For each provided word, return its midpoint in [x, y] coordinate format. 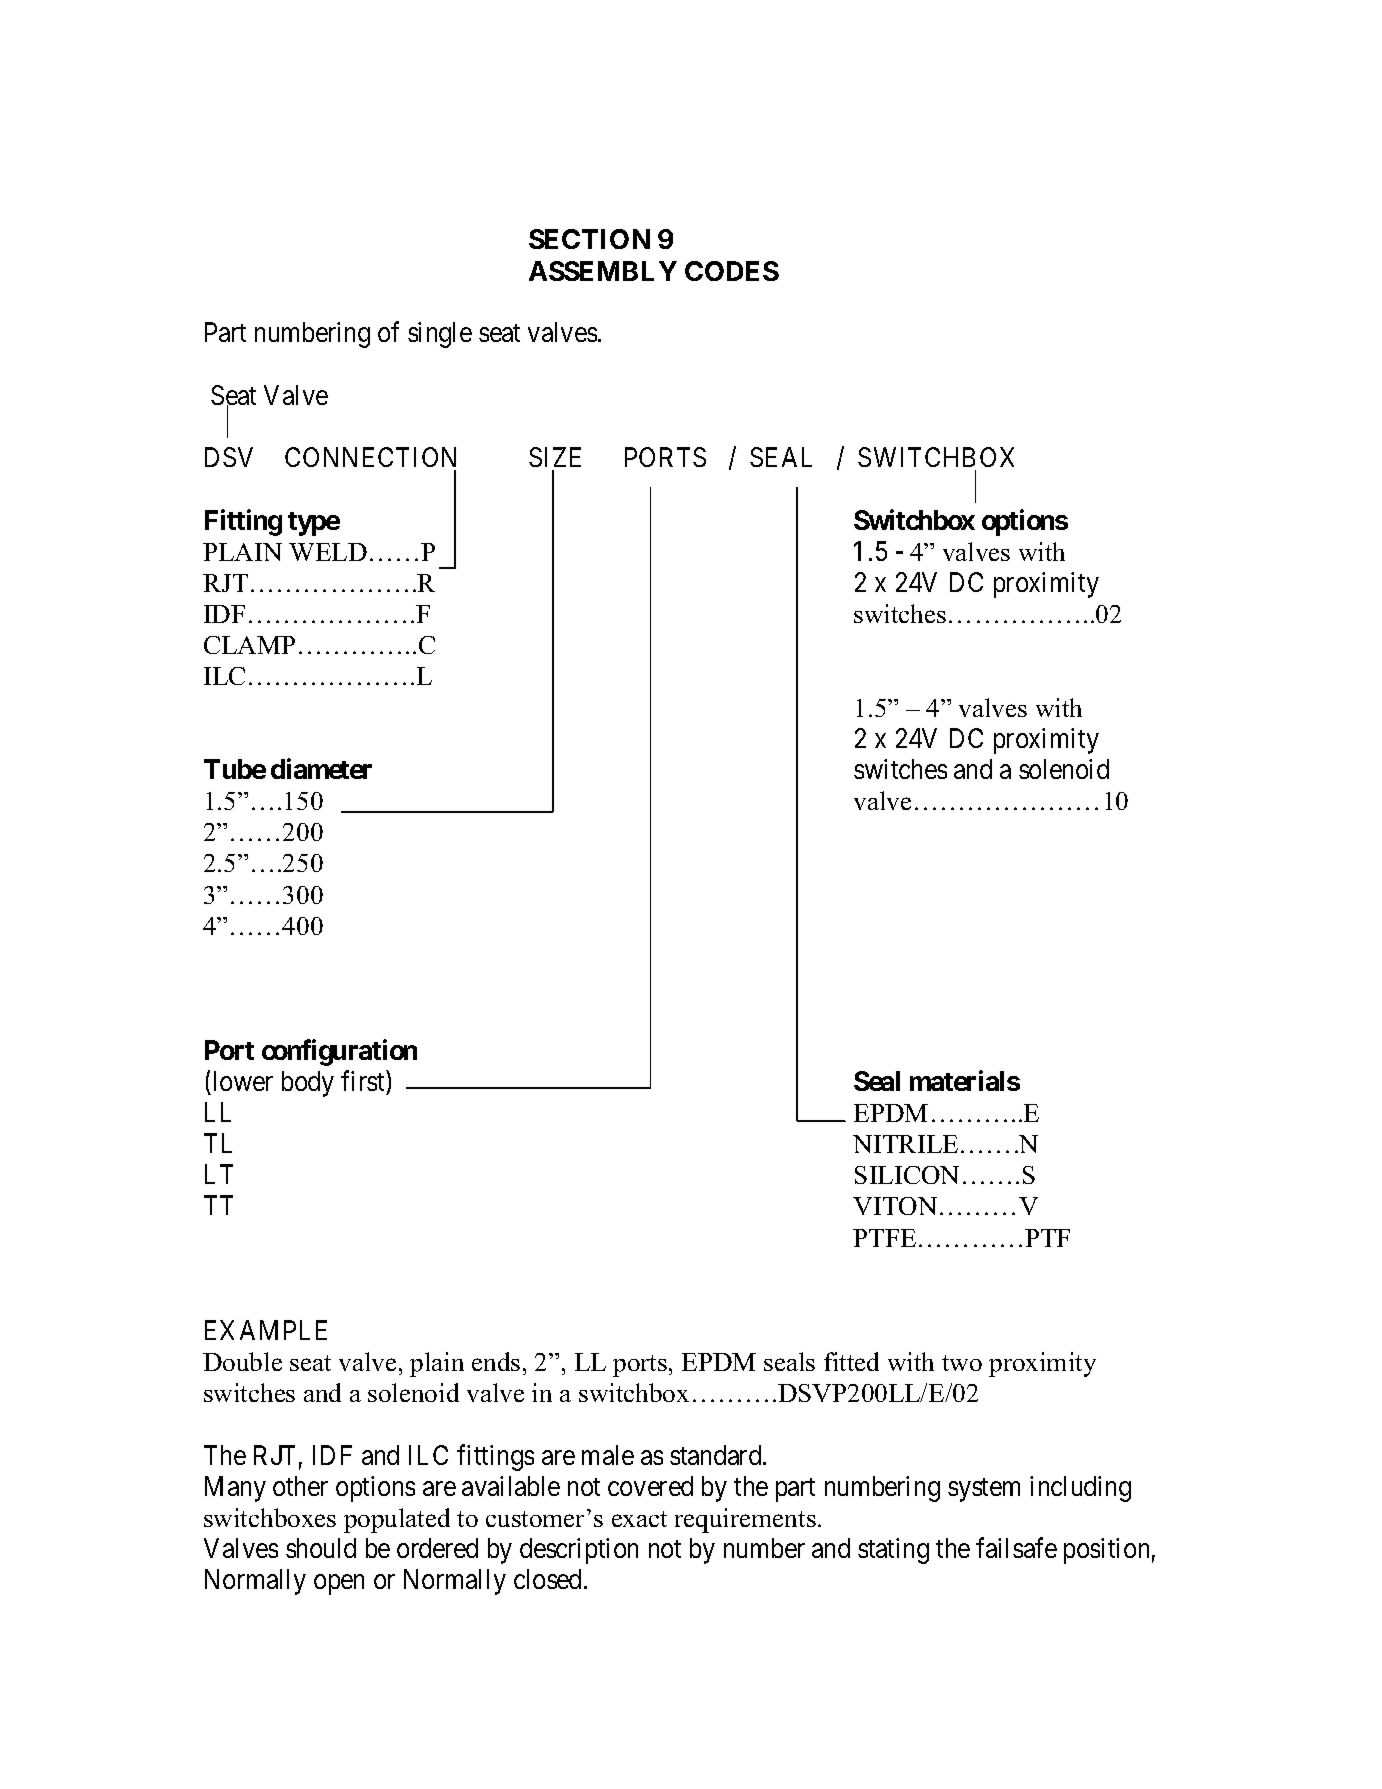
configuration [339, 1052]
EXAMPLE [266, 1330]
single [440, 335]
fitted [851, 1361]
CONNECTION [370, 457]
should [321, 1548]
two [962, 1363]
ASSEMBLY [603, 271]
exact [639, 1519]
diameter [321, 768]
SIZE [555, 457]
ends [496, 1361]
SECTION [589, 239]
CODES [732, 271]
